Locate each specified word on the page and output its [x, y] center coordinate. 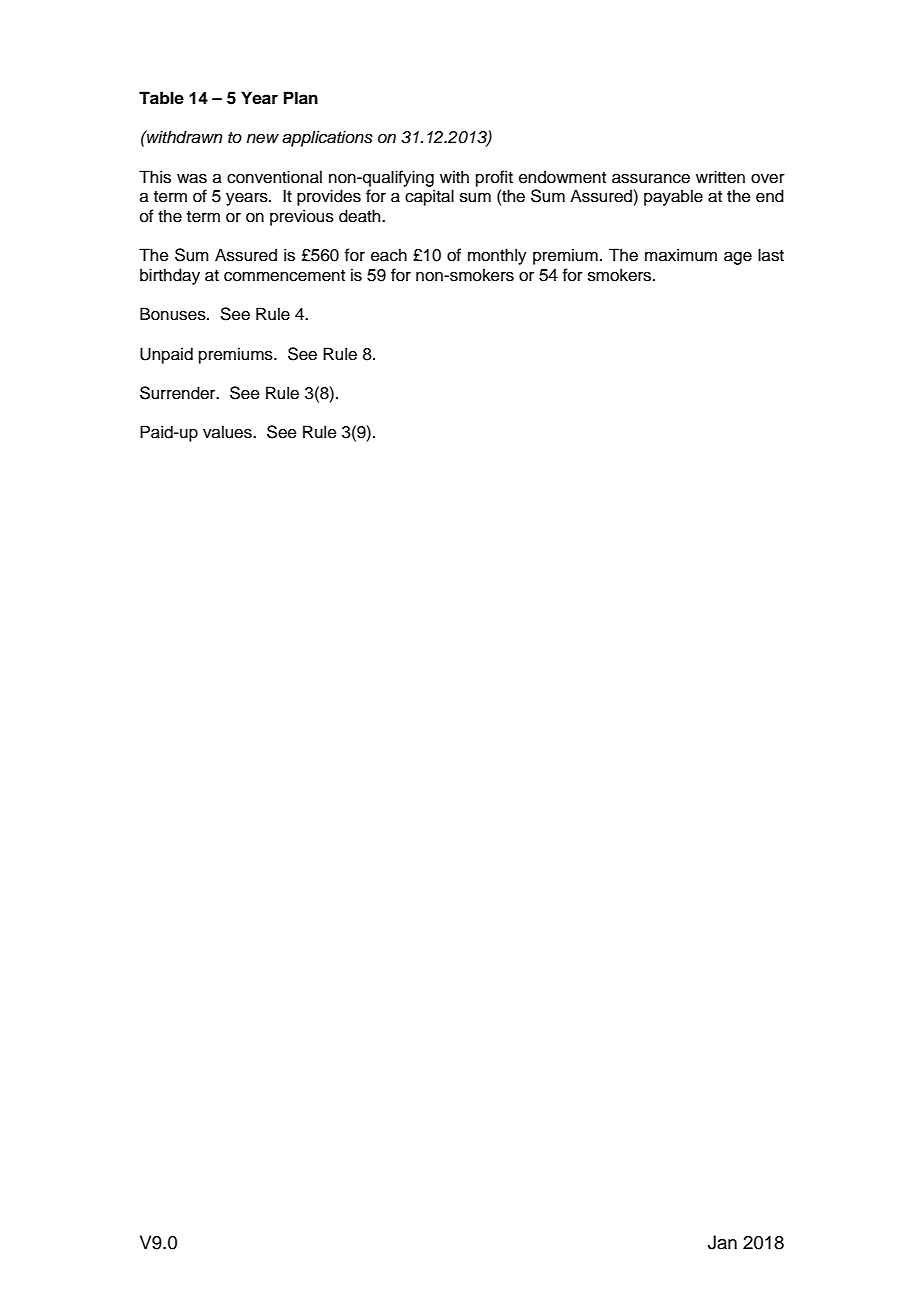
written [720, 177]
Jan [722, 1242]
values [228, 432]
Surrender [179, 393]
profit [494, 178]
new [262, 138]
